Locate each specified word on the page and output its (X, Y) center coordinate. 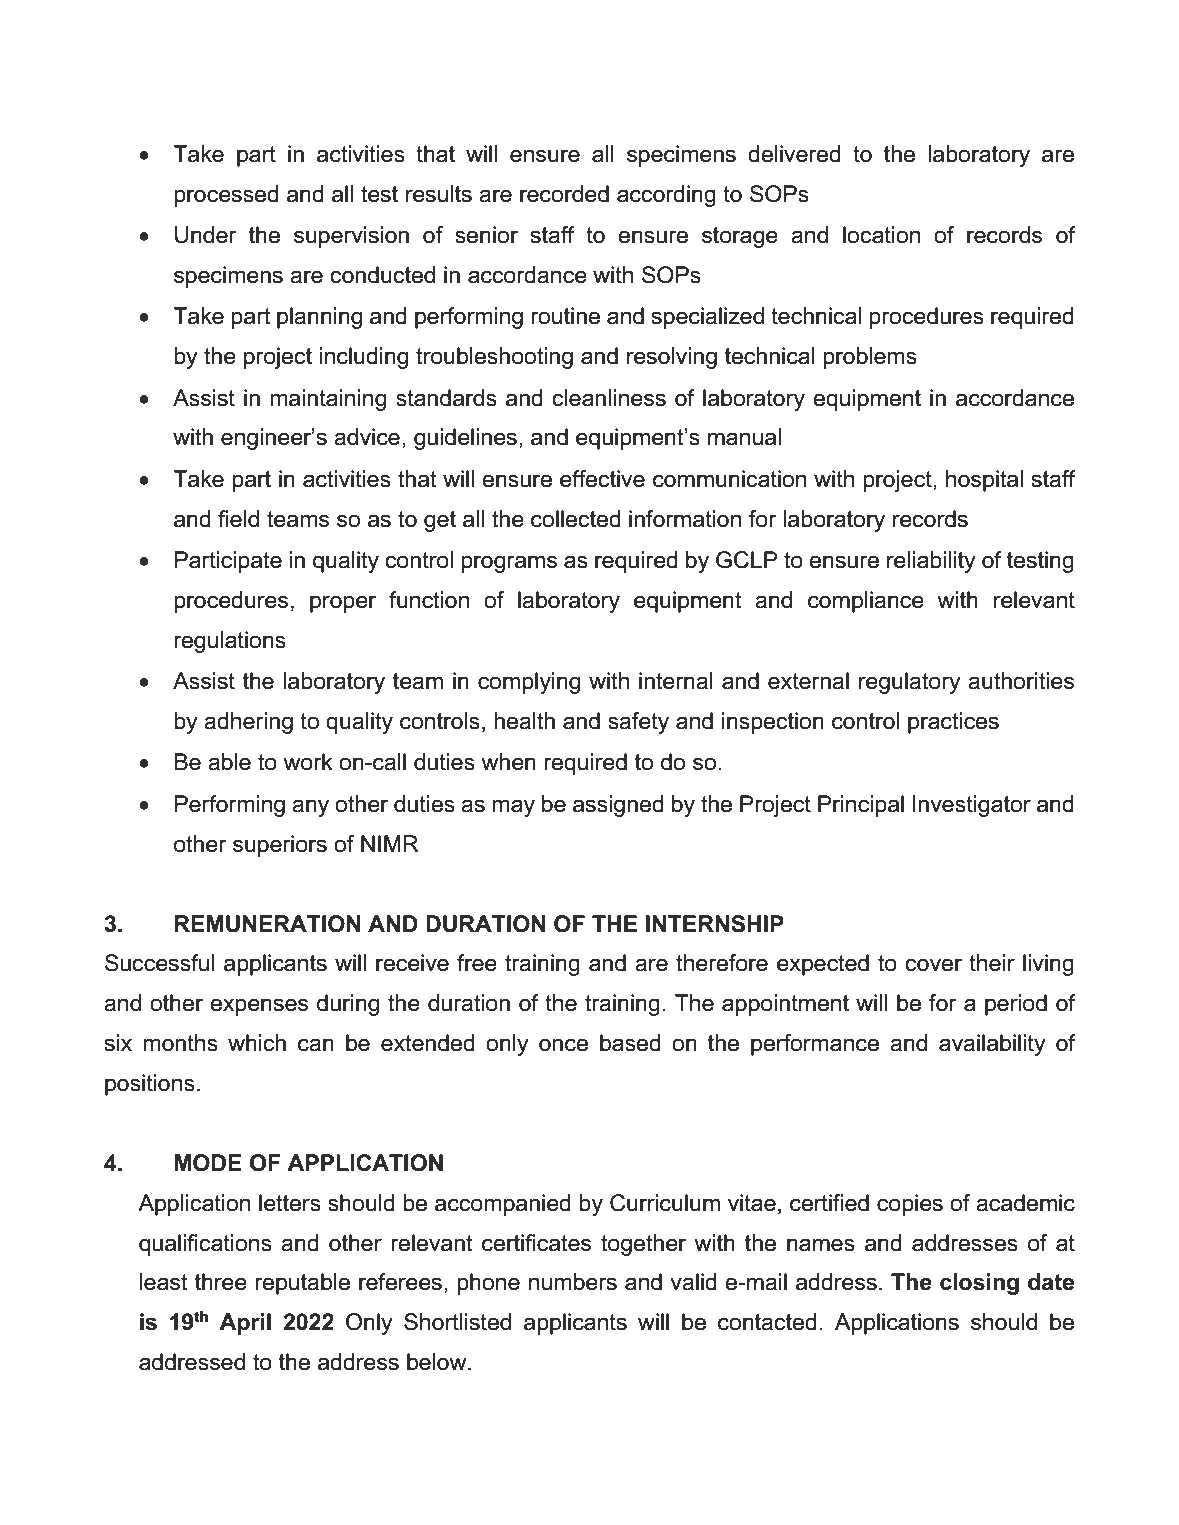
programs (509, 564)
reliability (931, 562)
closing (979, 1284)
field (238, 519)
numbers (573, 1282)
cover (933, 965)
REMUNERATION (268, 924)
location (881, 235)
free (477, 963)
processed (226, 196)
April (245, 1324)
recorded (564, 194)
